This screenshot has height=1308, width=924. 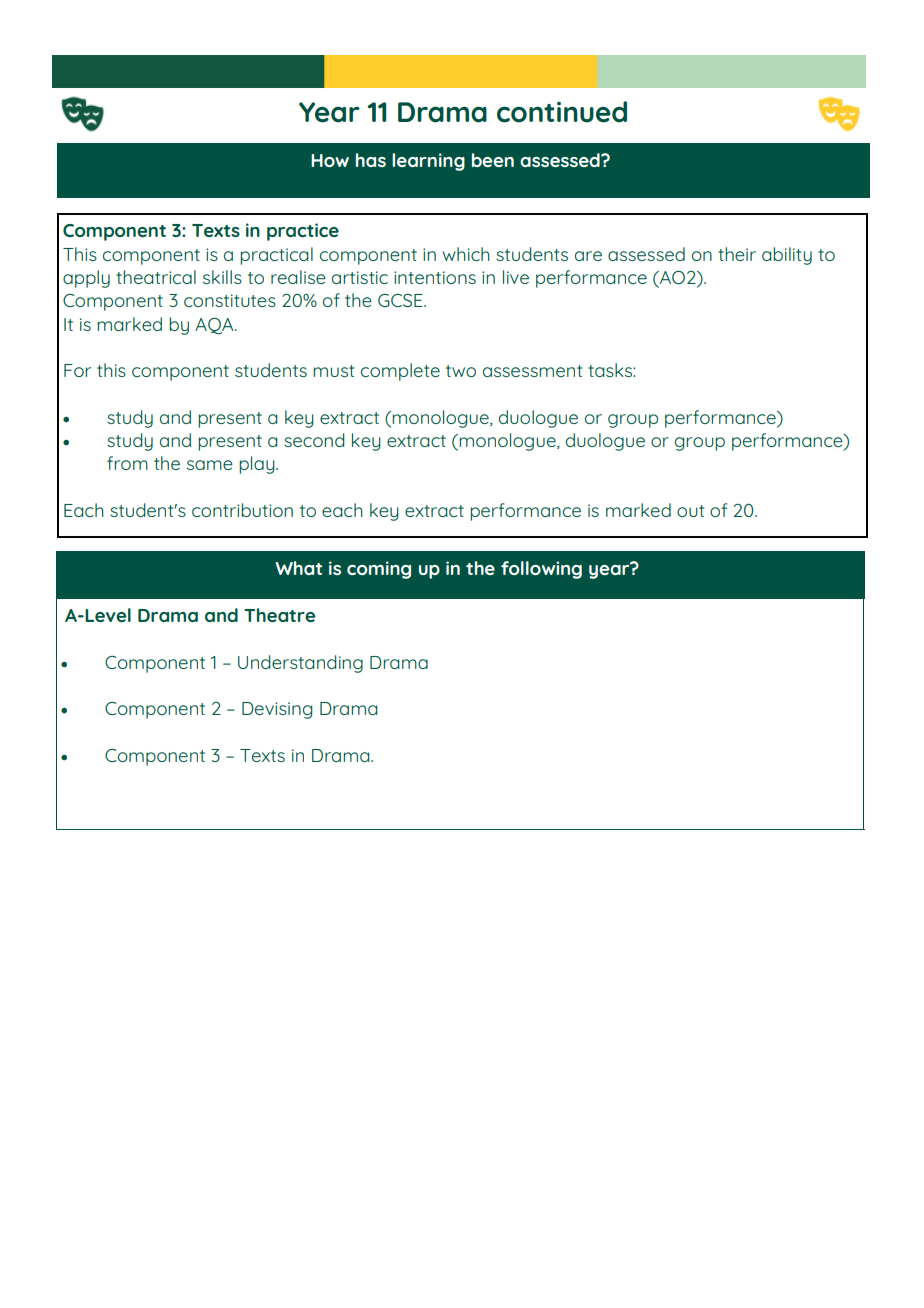 I want to click on contribution, so click(x=242, y=510).
